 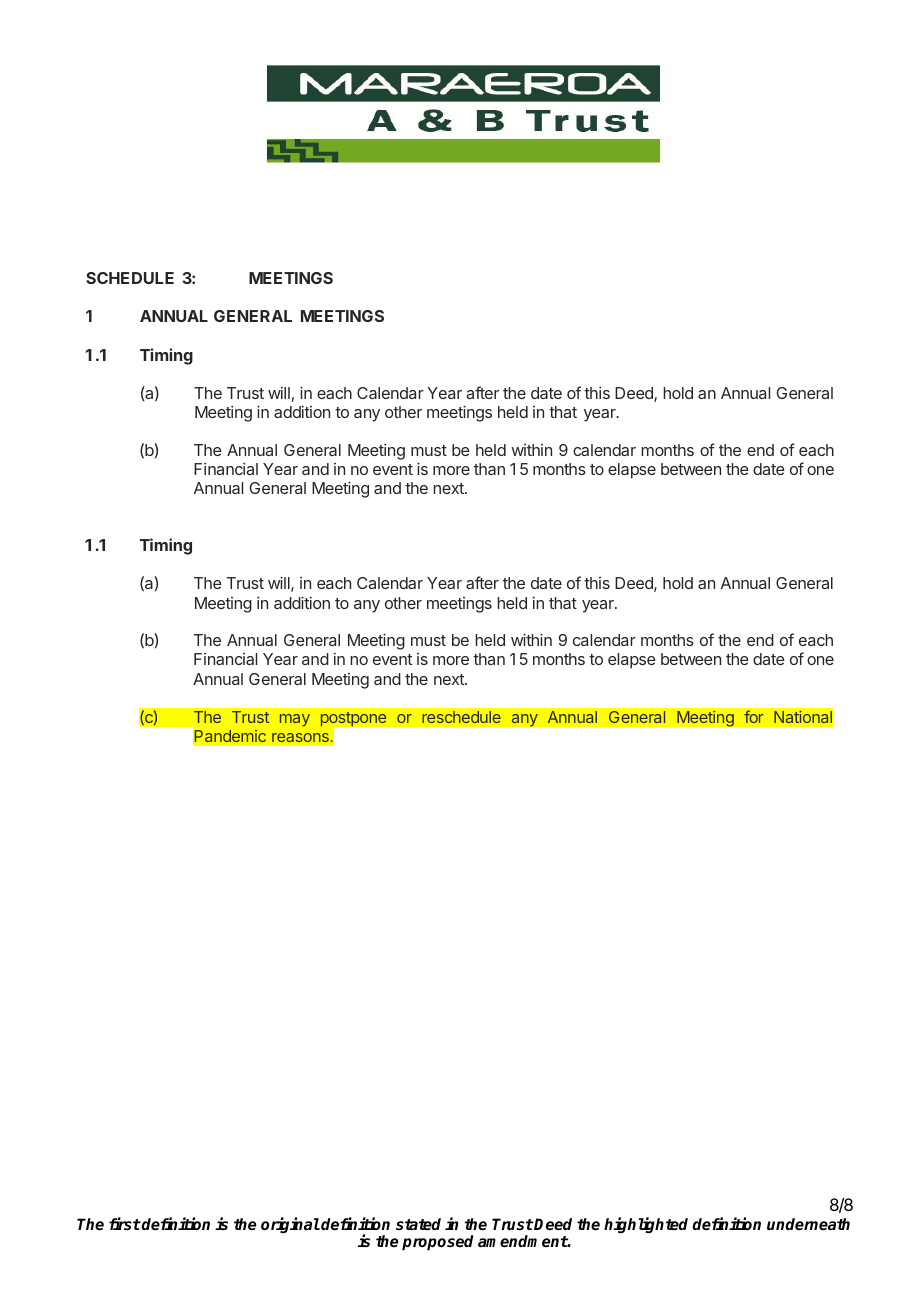 What do you see at coordinates (125, 1223) in the screenshot?
I see `first` at bounding box center [125, 1223].
